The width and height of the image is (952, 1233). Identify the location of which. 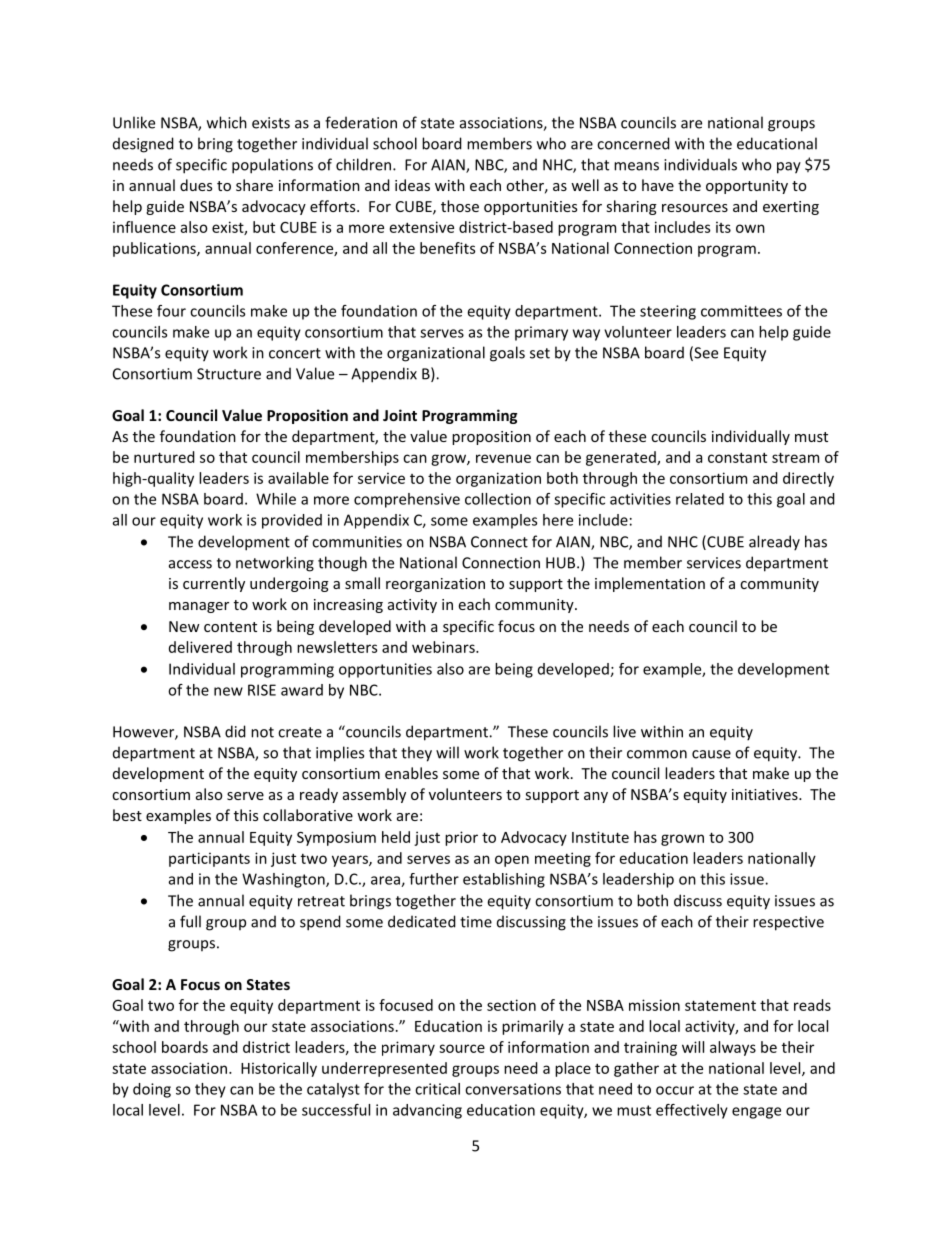
(227, 122).
